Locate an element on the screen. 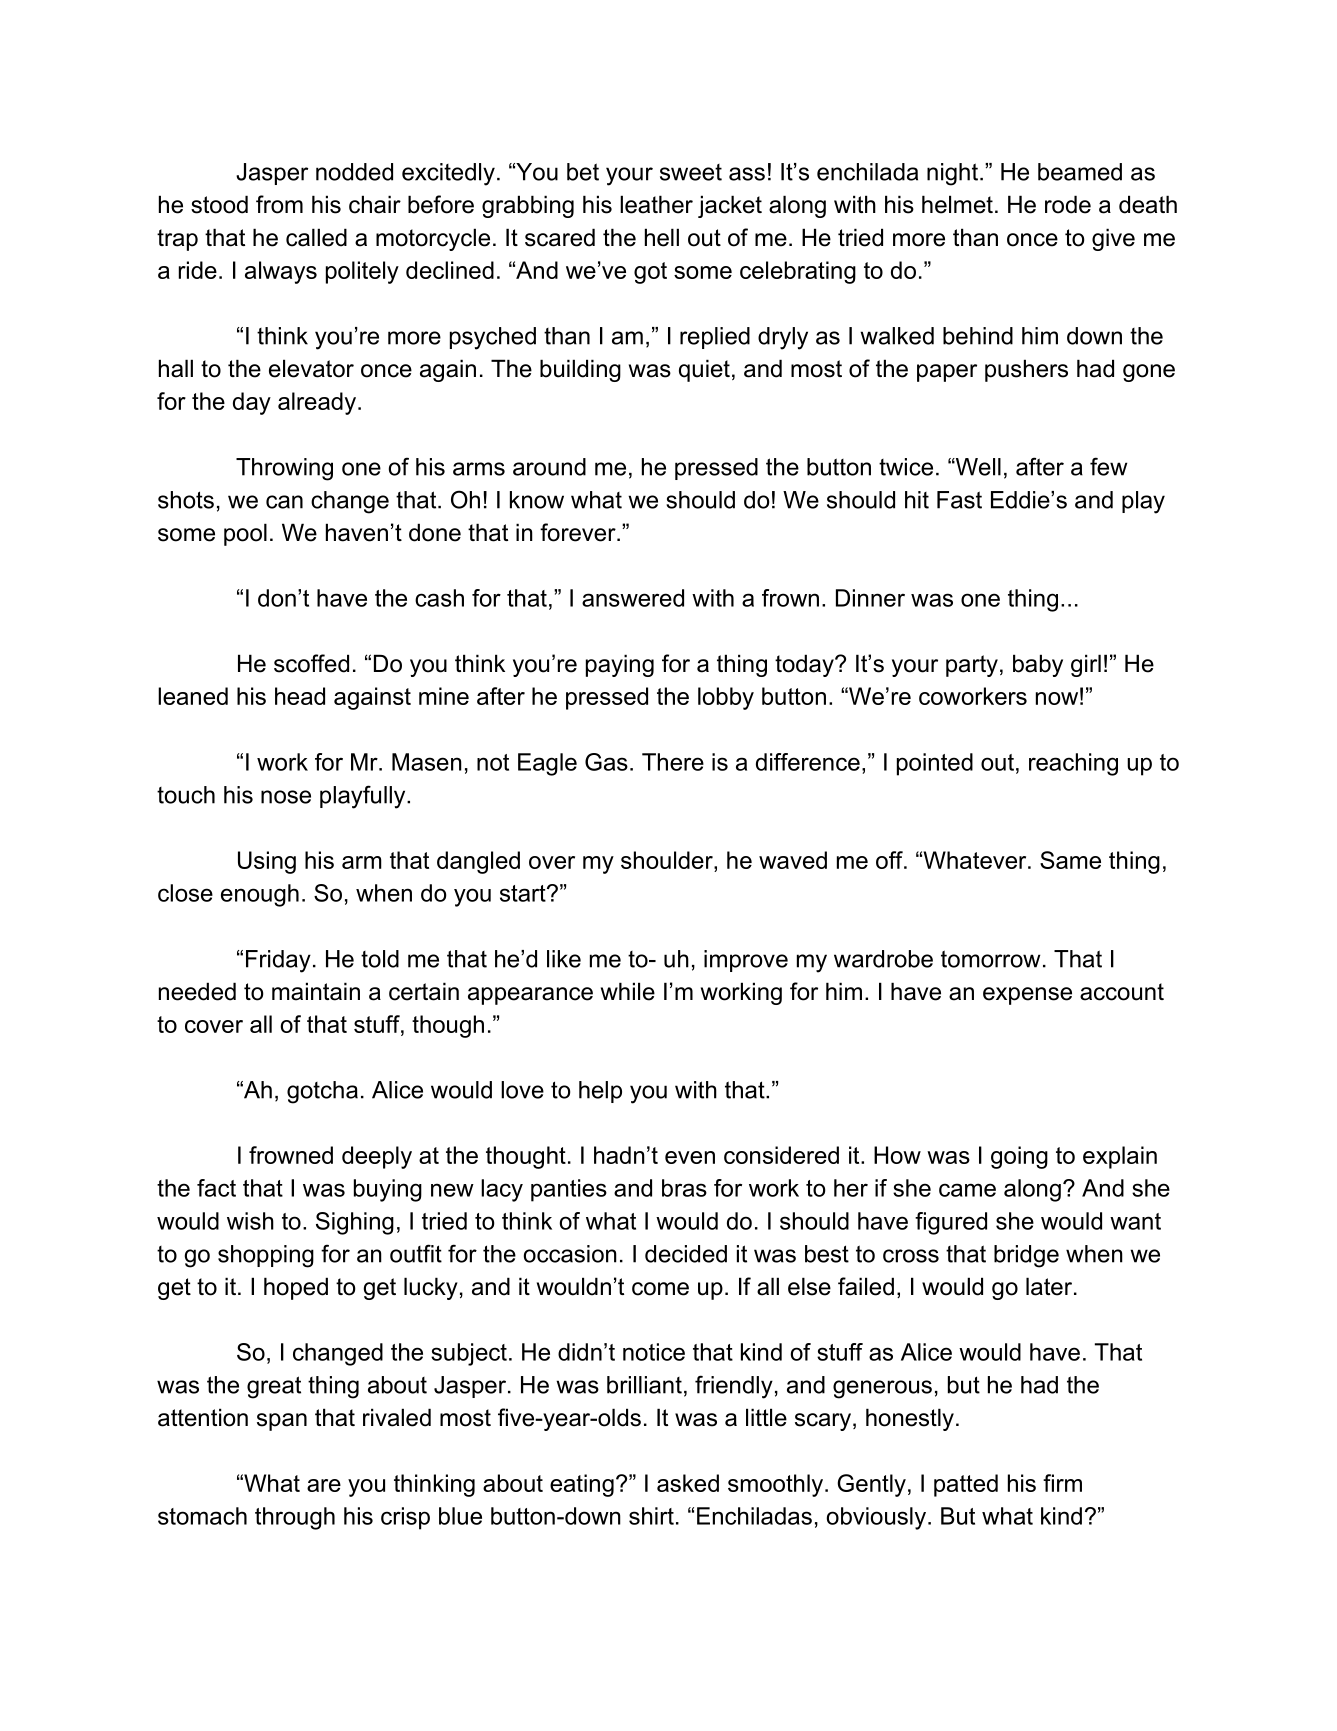 Image resolution: width=1337 pixels, height=1731 pixels. rode is located at coordinates (1068, 204).
